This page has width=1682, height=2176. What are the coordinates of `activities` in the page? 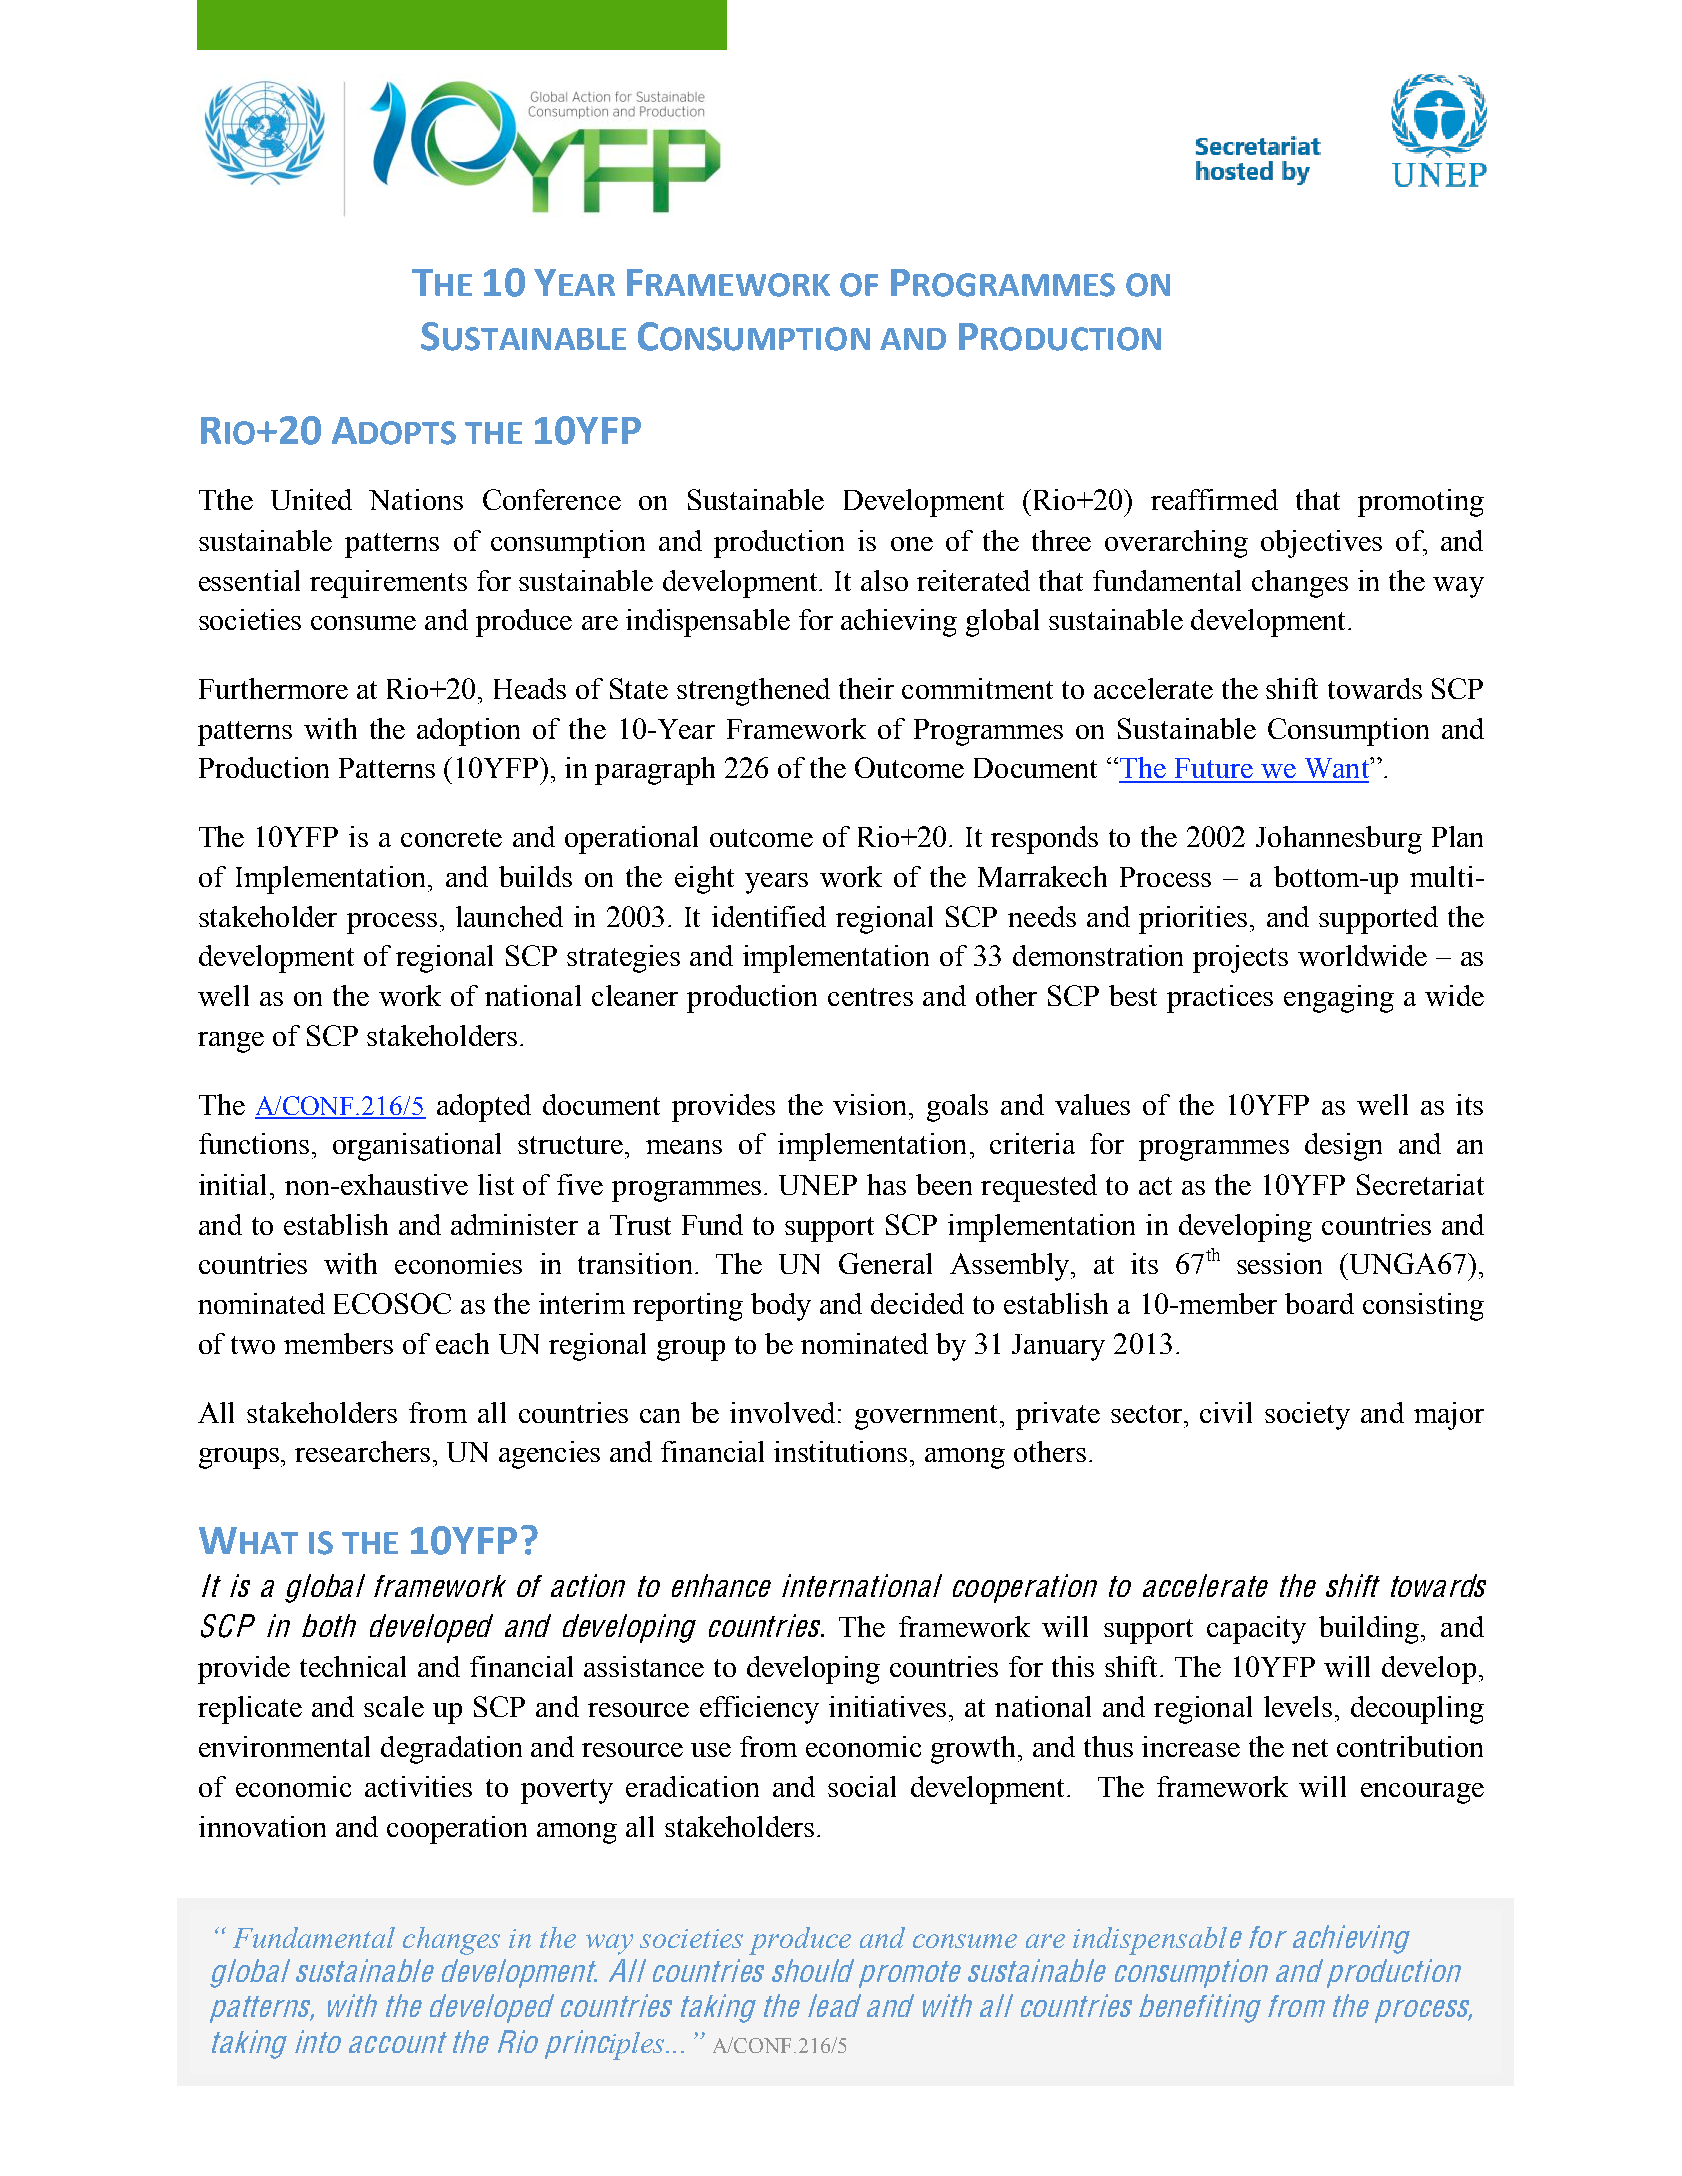 It's located at (418, 1786).
